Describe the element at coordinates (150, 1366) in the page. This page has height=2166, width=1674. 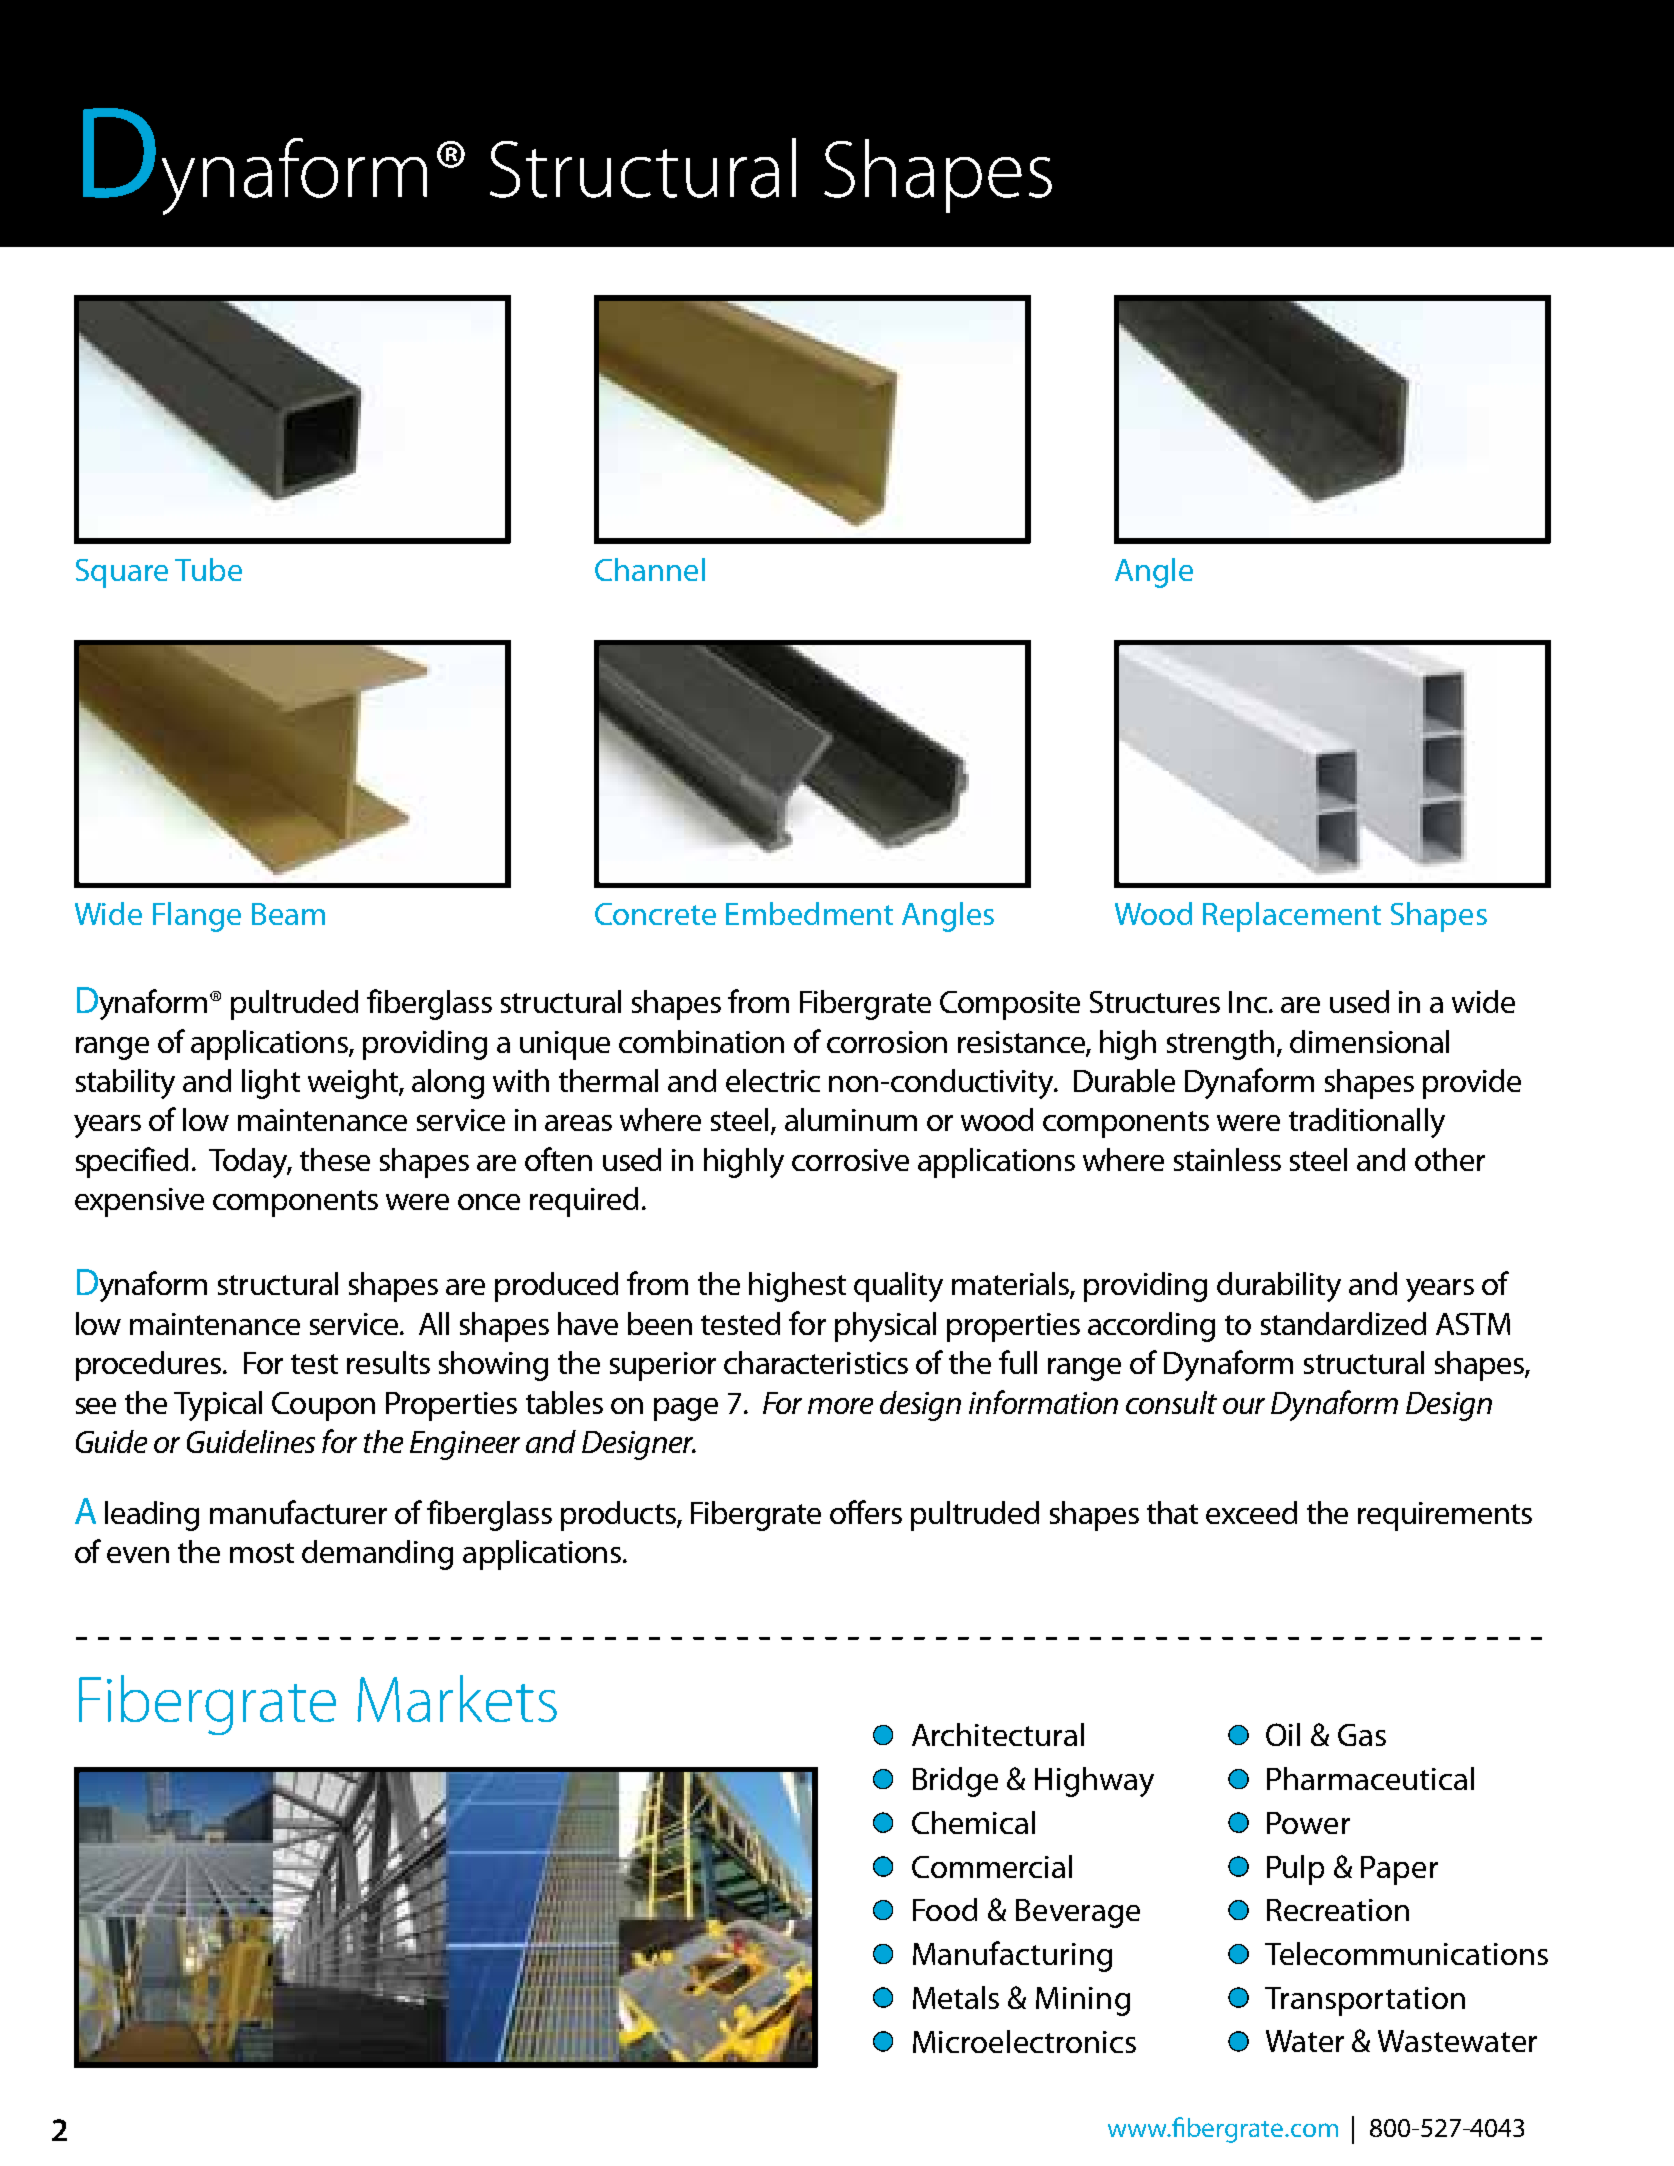
I see `procedures` at that location.
